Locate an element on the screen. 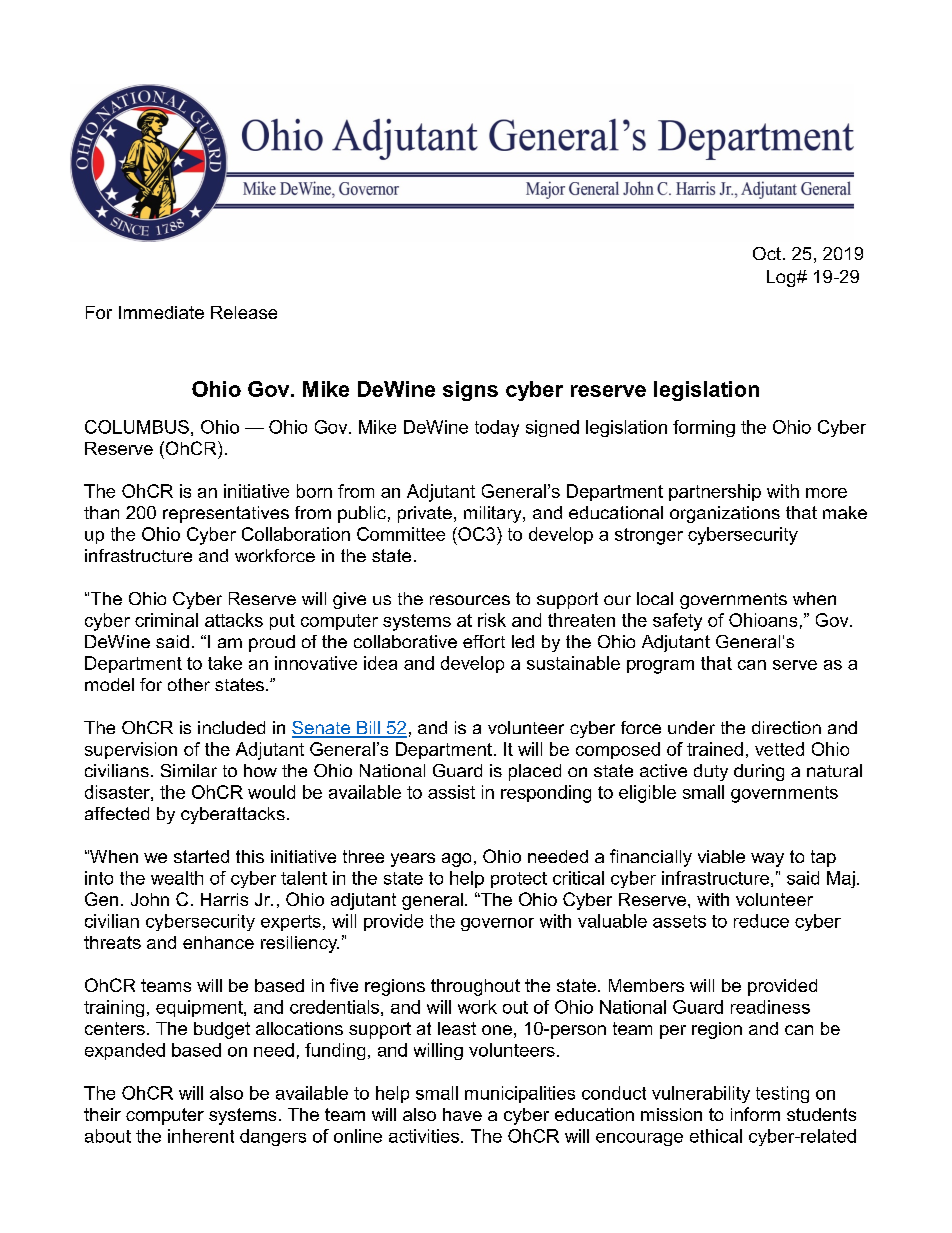  inherent is located at coordinates (201, 1136).
